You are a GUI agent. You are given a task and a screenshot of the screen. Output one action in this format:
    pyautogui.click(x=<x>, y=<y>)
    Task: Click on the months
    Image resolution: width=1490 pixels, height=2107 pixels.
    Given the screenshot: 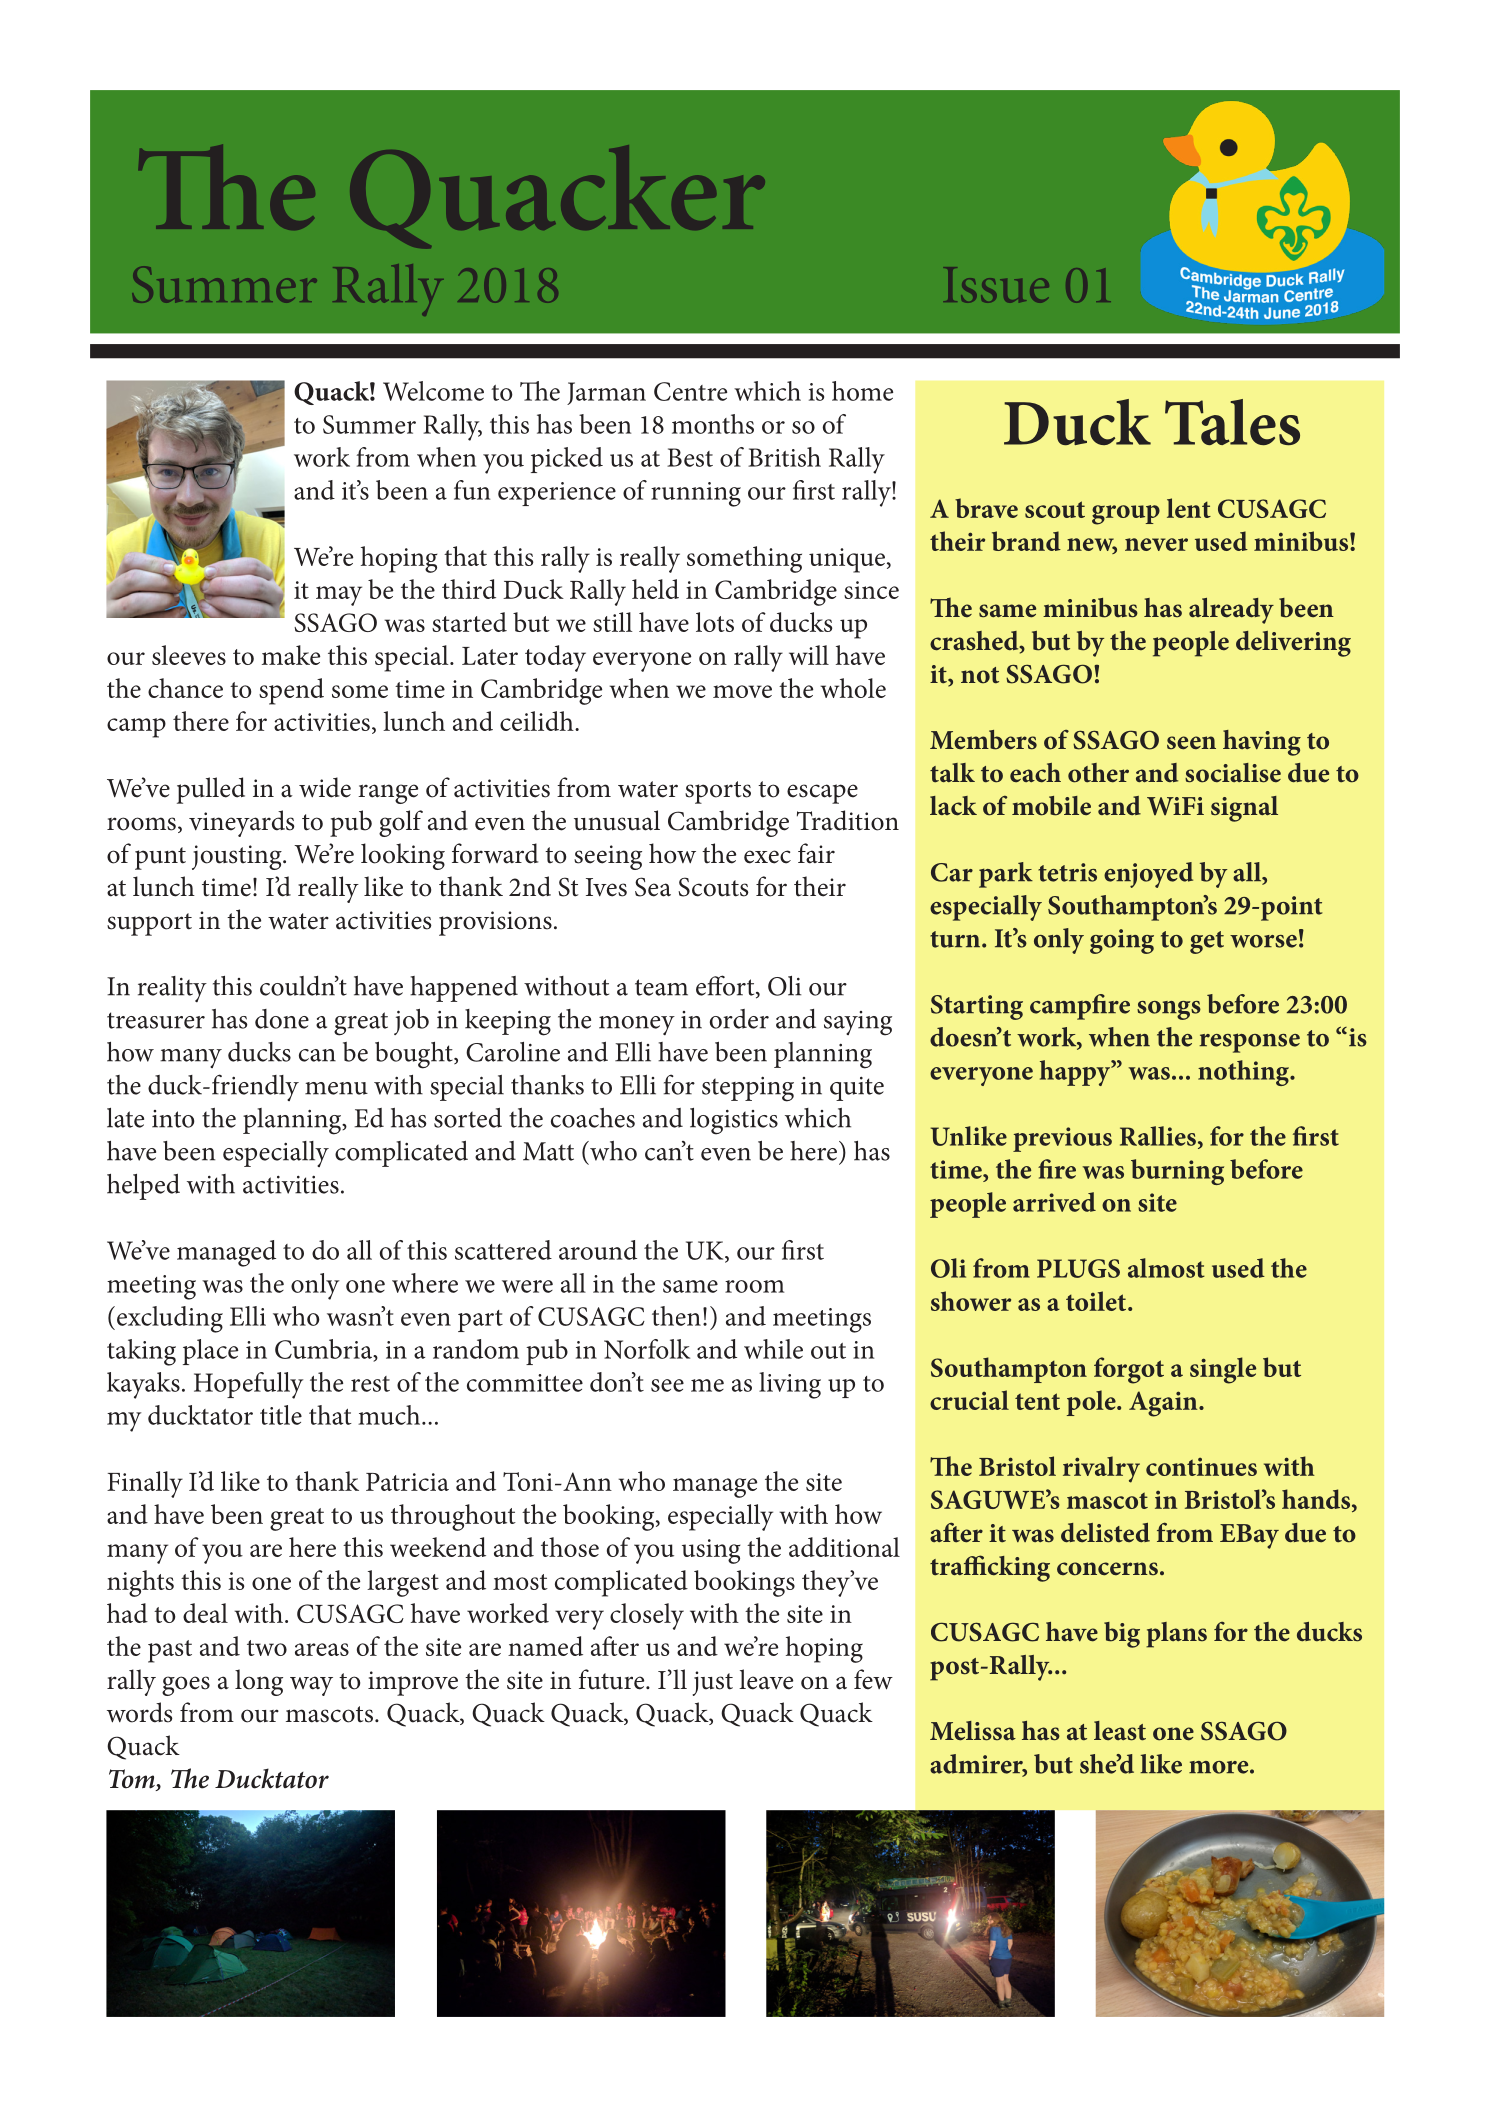 What is the action you would take?
    pyautogui.click(x=713, y=424)
